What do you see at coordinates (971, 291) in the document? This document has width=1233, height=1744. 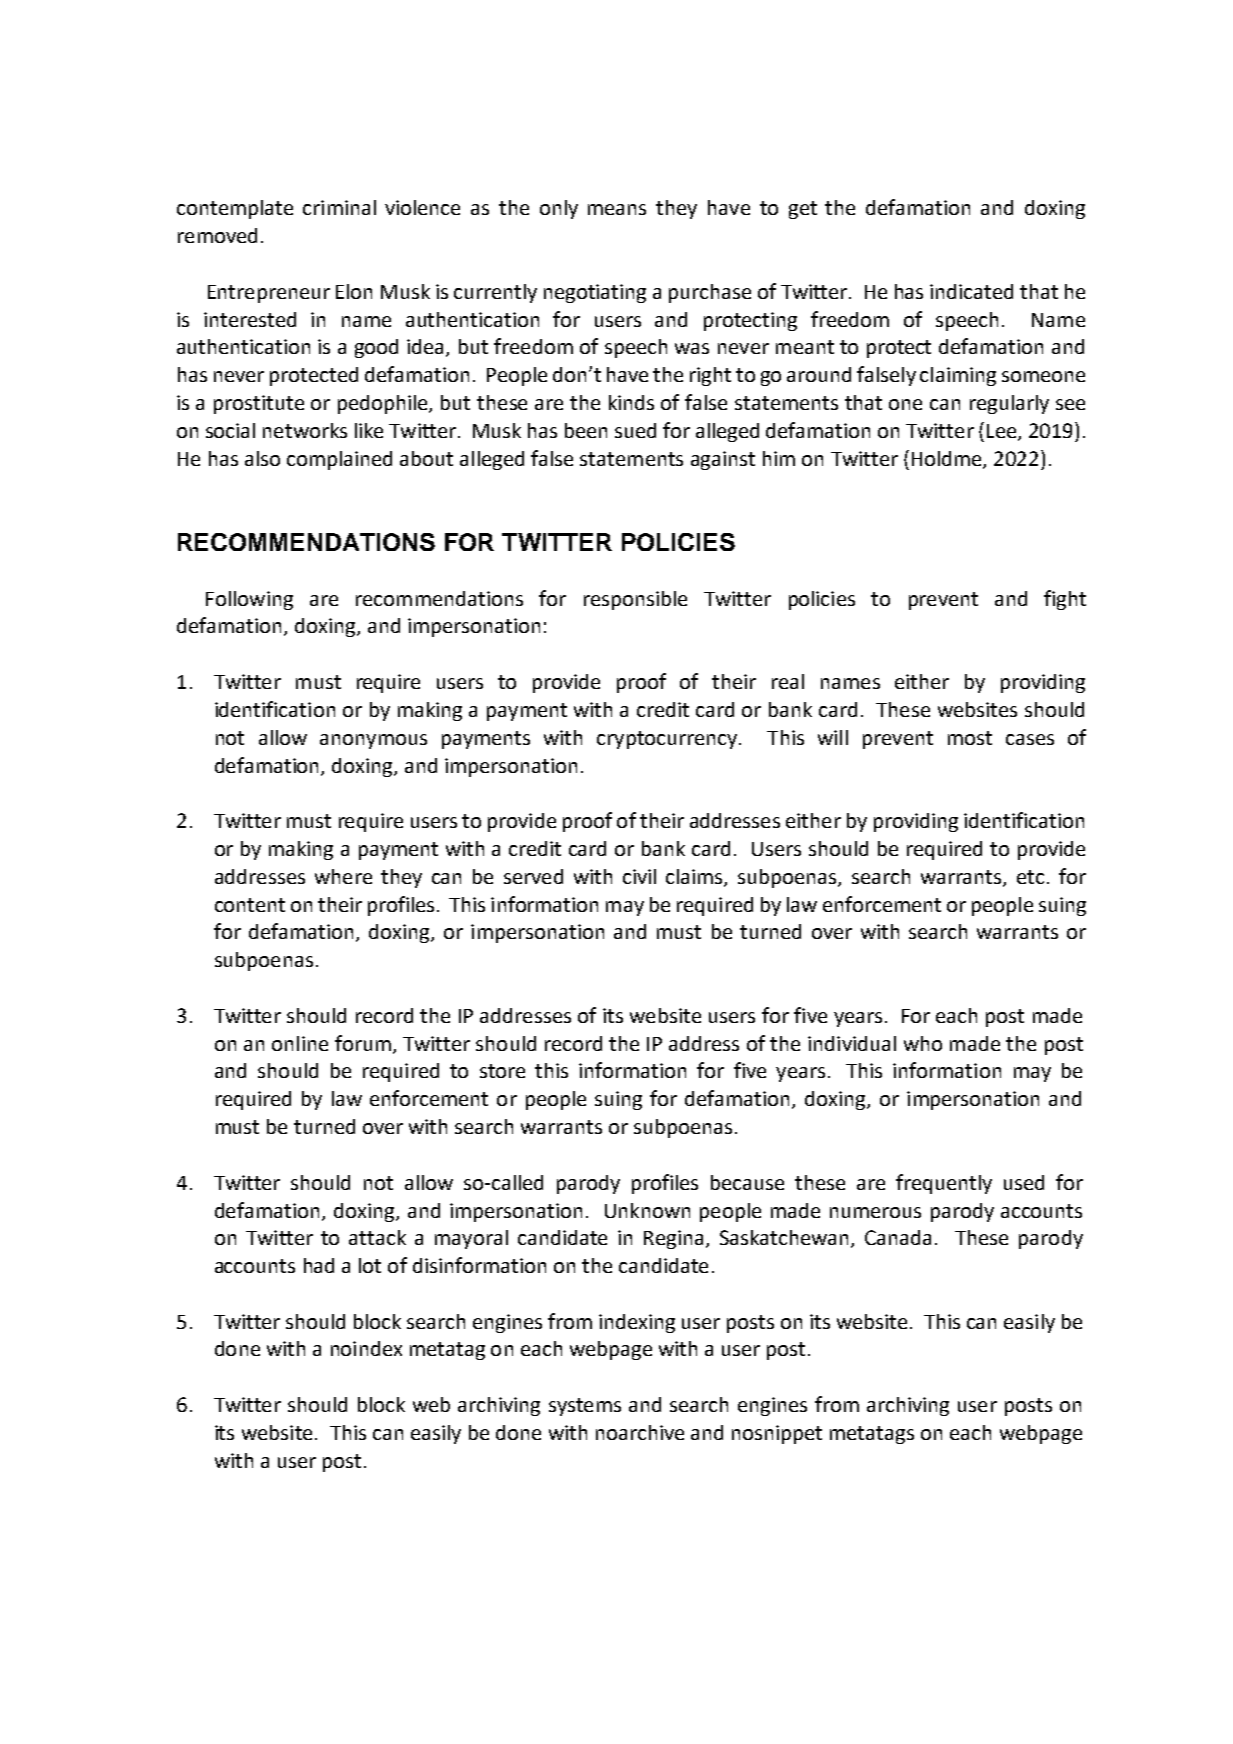 I see `indicated` at bounding box center [971, 291].
